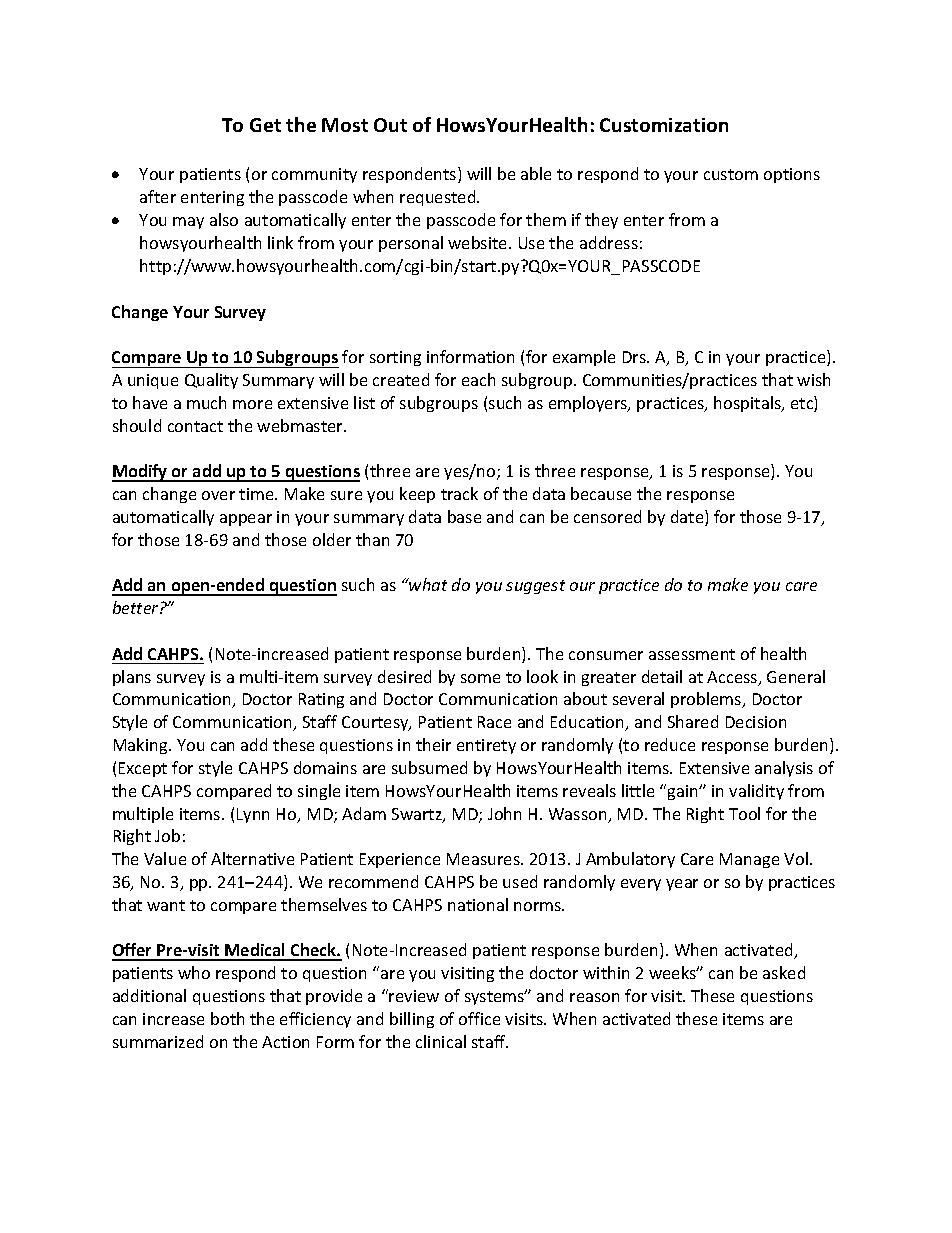  Describe the element at coordinates (253, 815) in the screenshot. I see `Lynn` at that location.
